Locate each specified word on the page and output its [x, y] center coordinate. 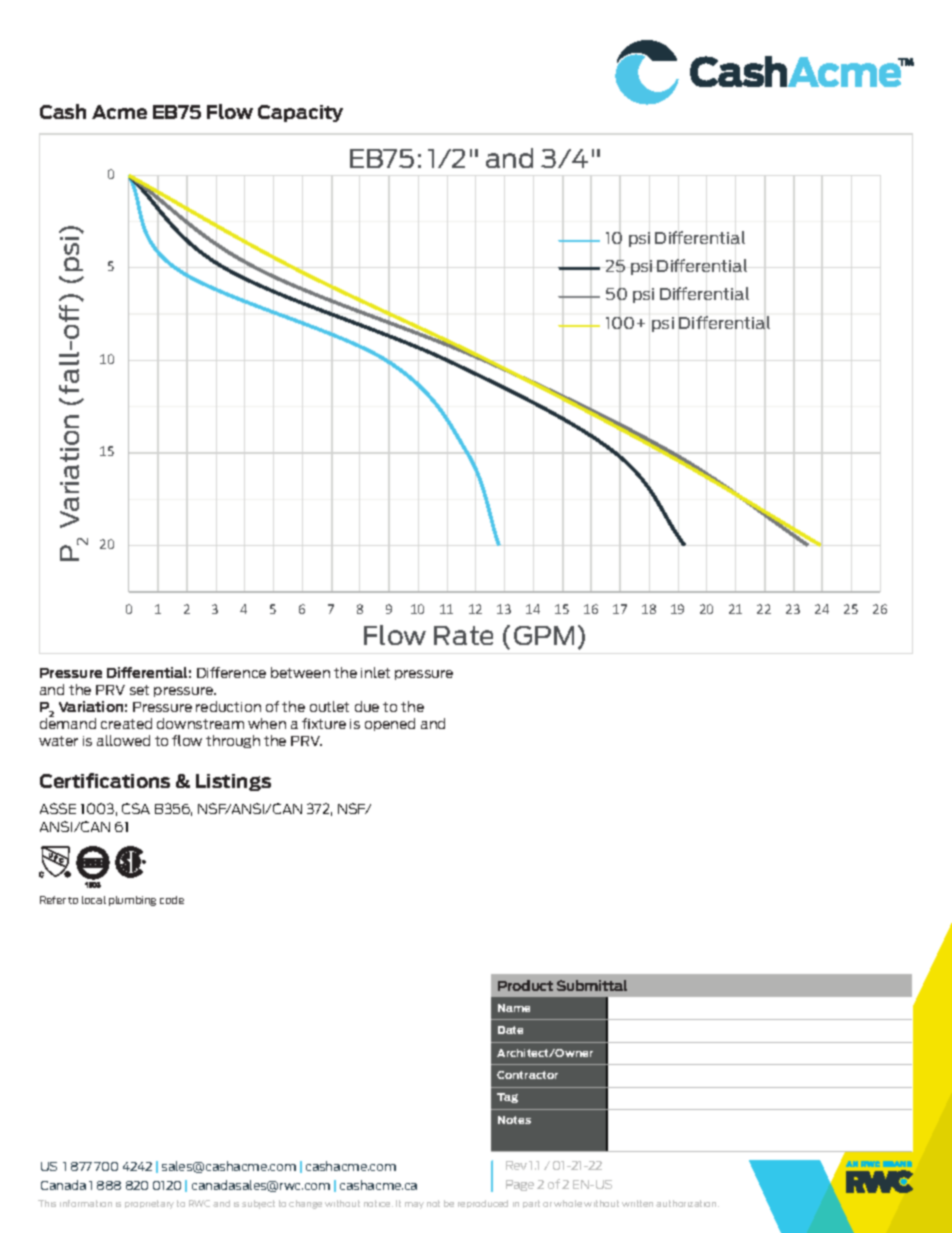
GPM [544, 635]
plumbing [132, 901]
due [367, 706]
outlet [329, 706]
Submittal [592, 985]
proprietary [149, 1204]
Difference [231, 672]
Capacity [300, 113]
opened [390, 724]
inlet [375, 672]
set [139, 690]
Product [525, 985]
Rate [463, 635]
